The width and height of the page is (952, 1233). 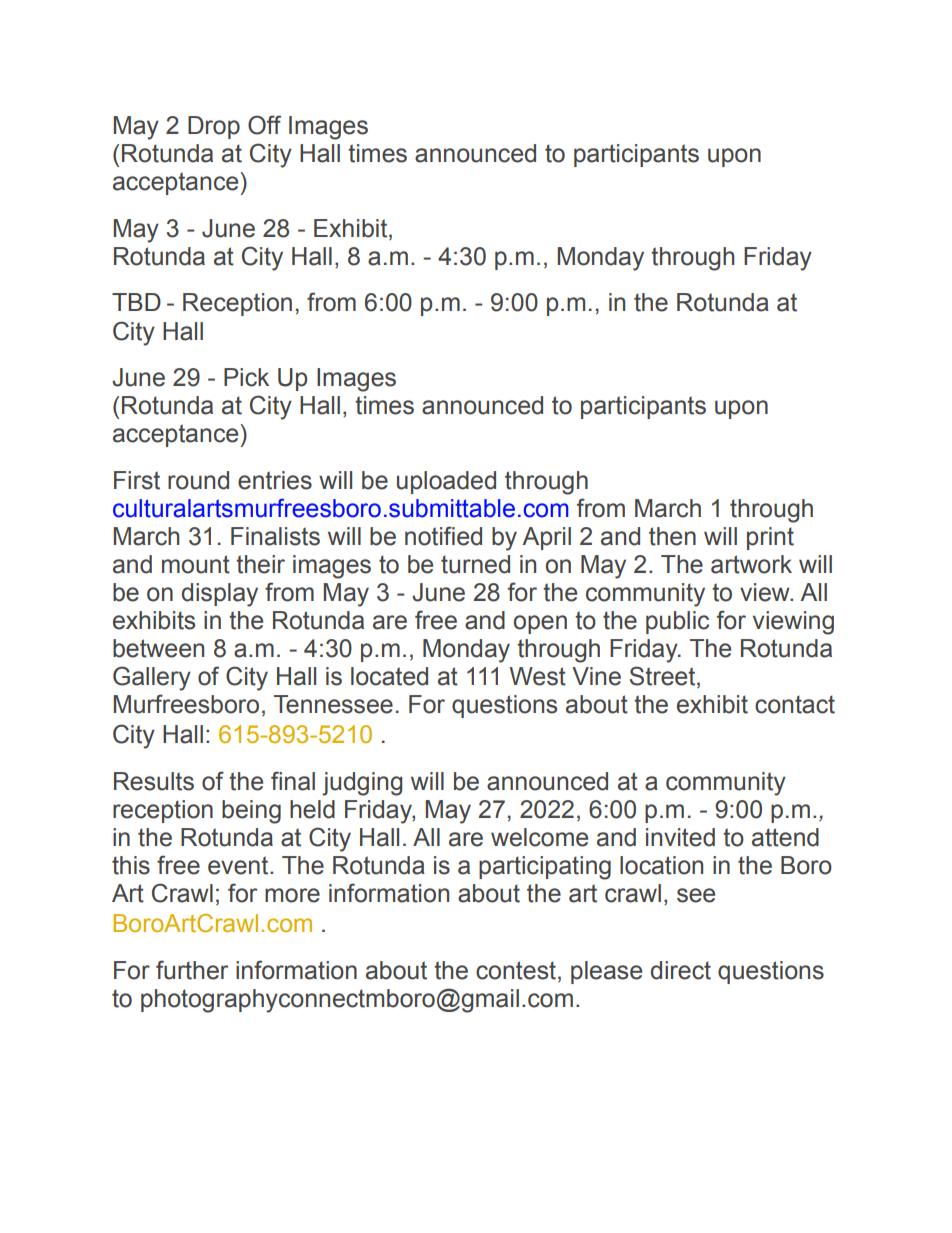 I want to click on located, so click(x=389, y=676).
